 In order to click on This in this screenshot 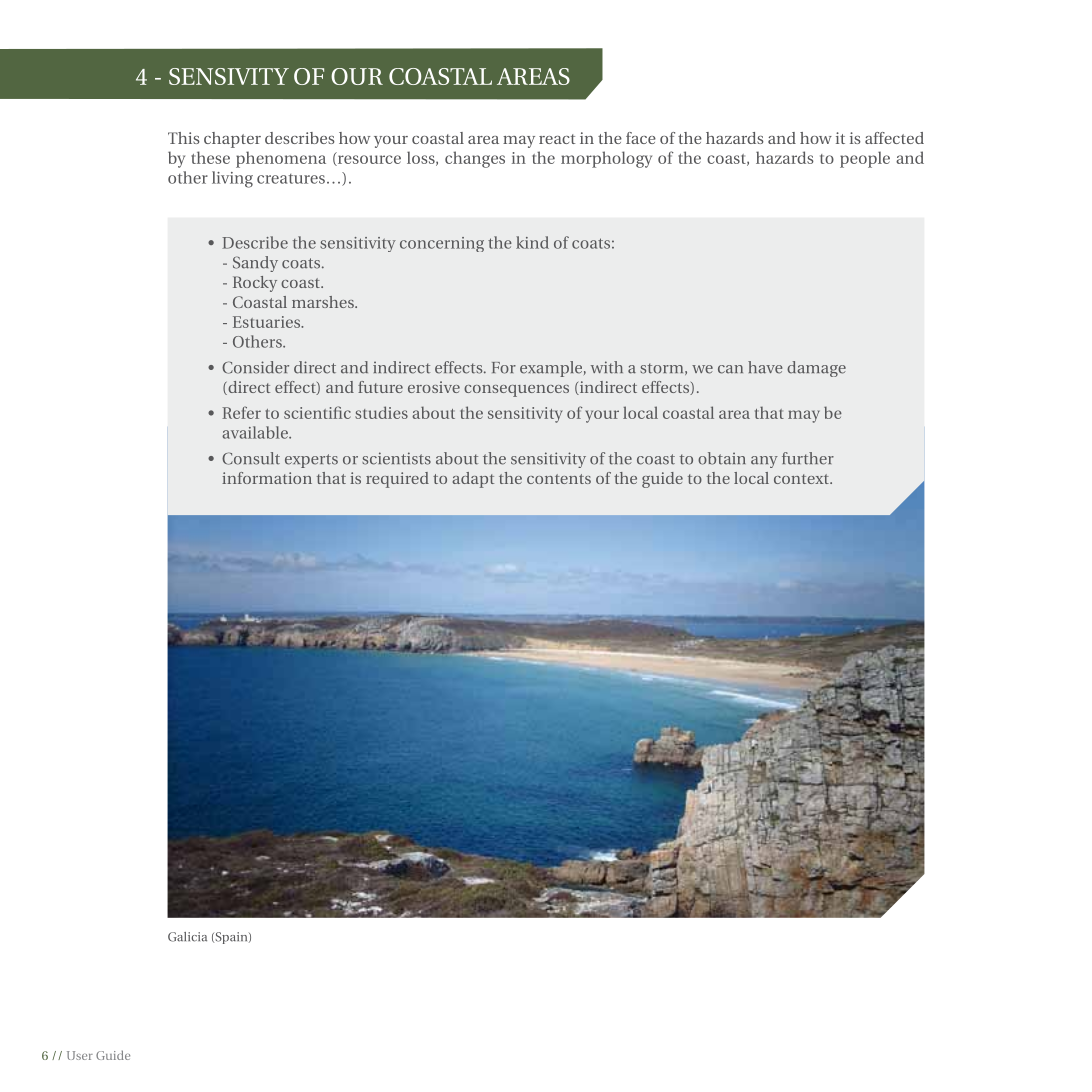, I will do `click(184, 138)`.
